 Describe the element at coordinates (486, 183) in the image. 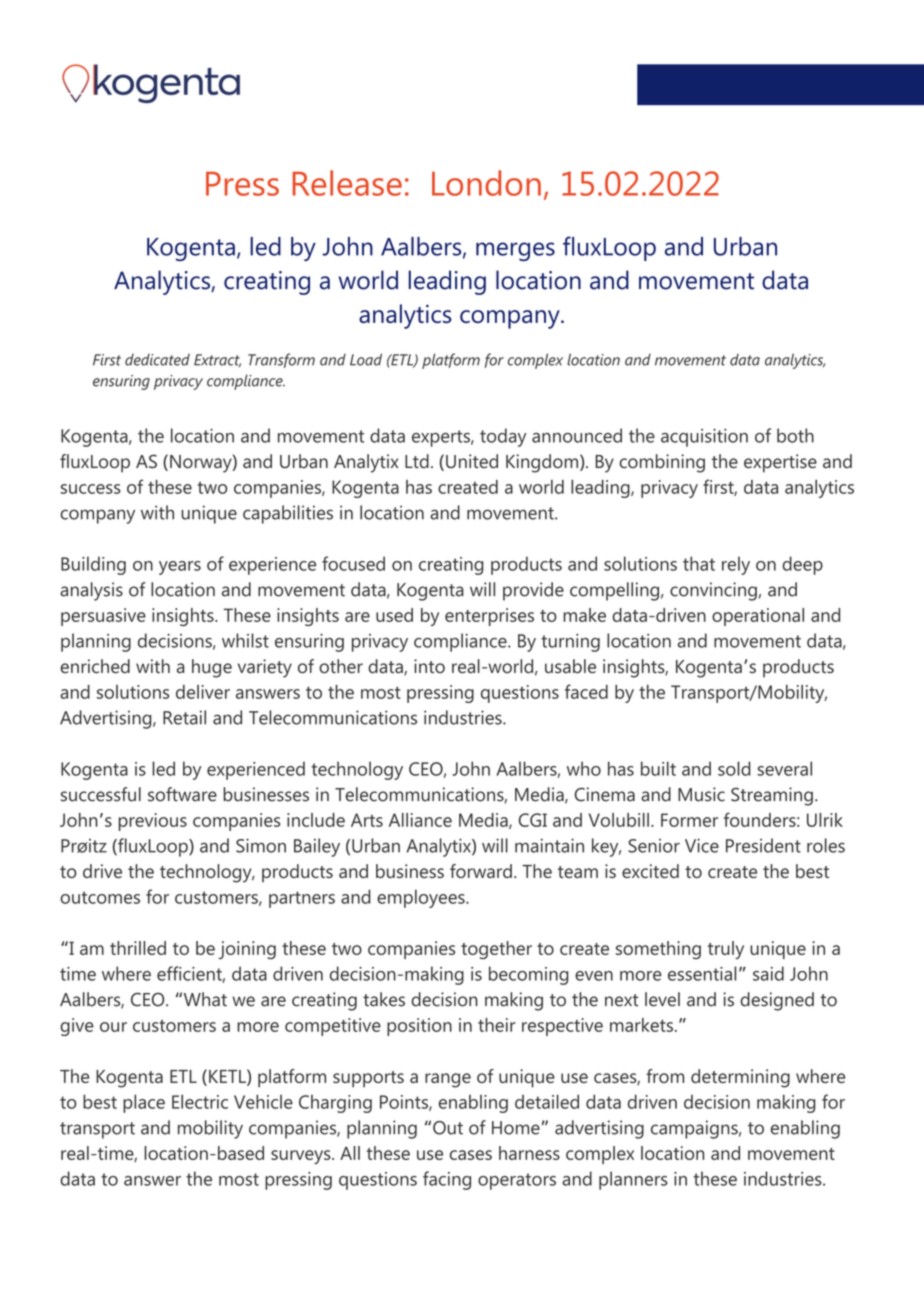

I see `London` at that location.
